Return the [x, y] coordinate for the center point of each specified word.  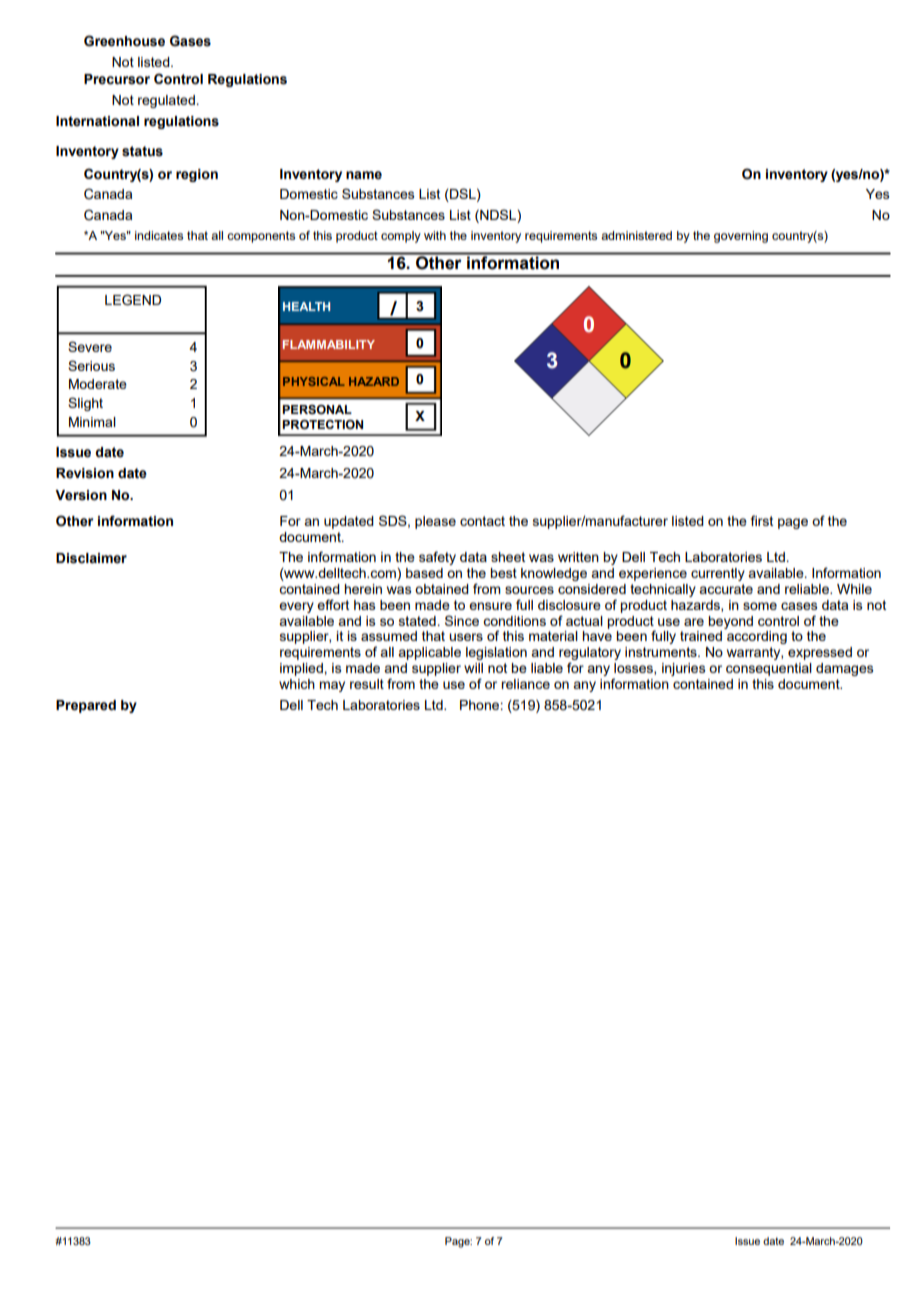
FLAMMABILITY [329, 344]
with [435, 235]
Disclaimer [91, 558]
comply [401, 237]
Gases [190, 41]
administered [636, 235]
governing [741, 237]
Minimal [92, 422]
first [762, 520]
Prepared [86, 706]
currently [718, 574]
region [197, 175]
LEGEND [133, 300]
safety [437, 558]
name [364, 175]
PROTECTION [322, 424]
